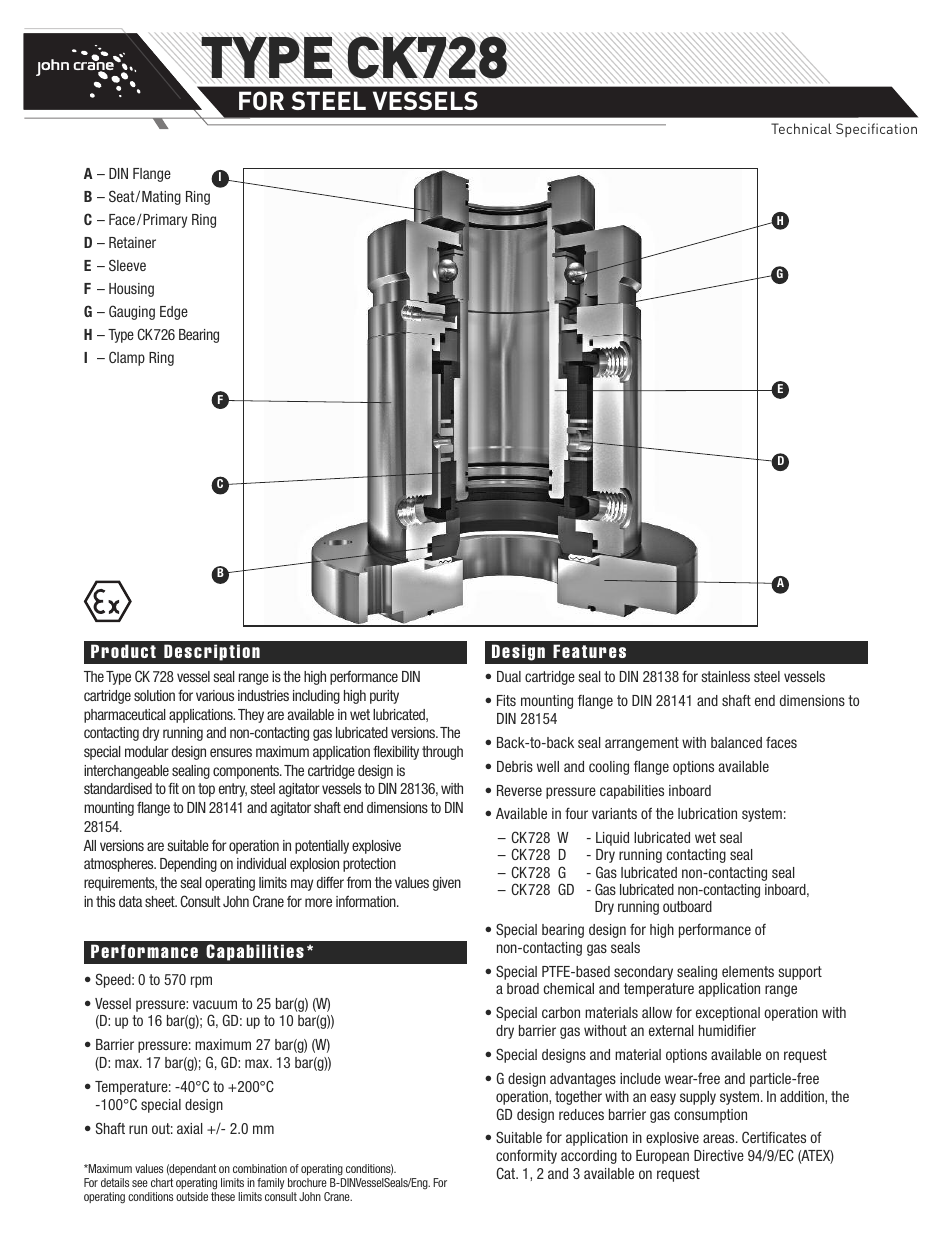 This screenshot has height=1233, width=952. What do you see at coordinates (801, 128) in the screenshot?
I see `Technical` at bounding box center [801, 128].
